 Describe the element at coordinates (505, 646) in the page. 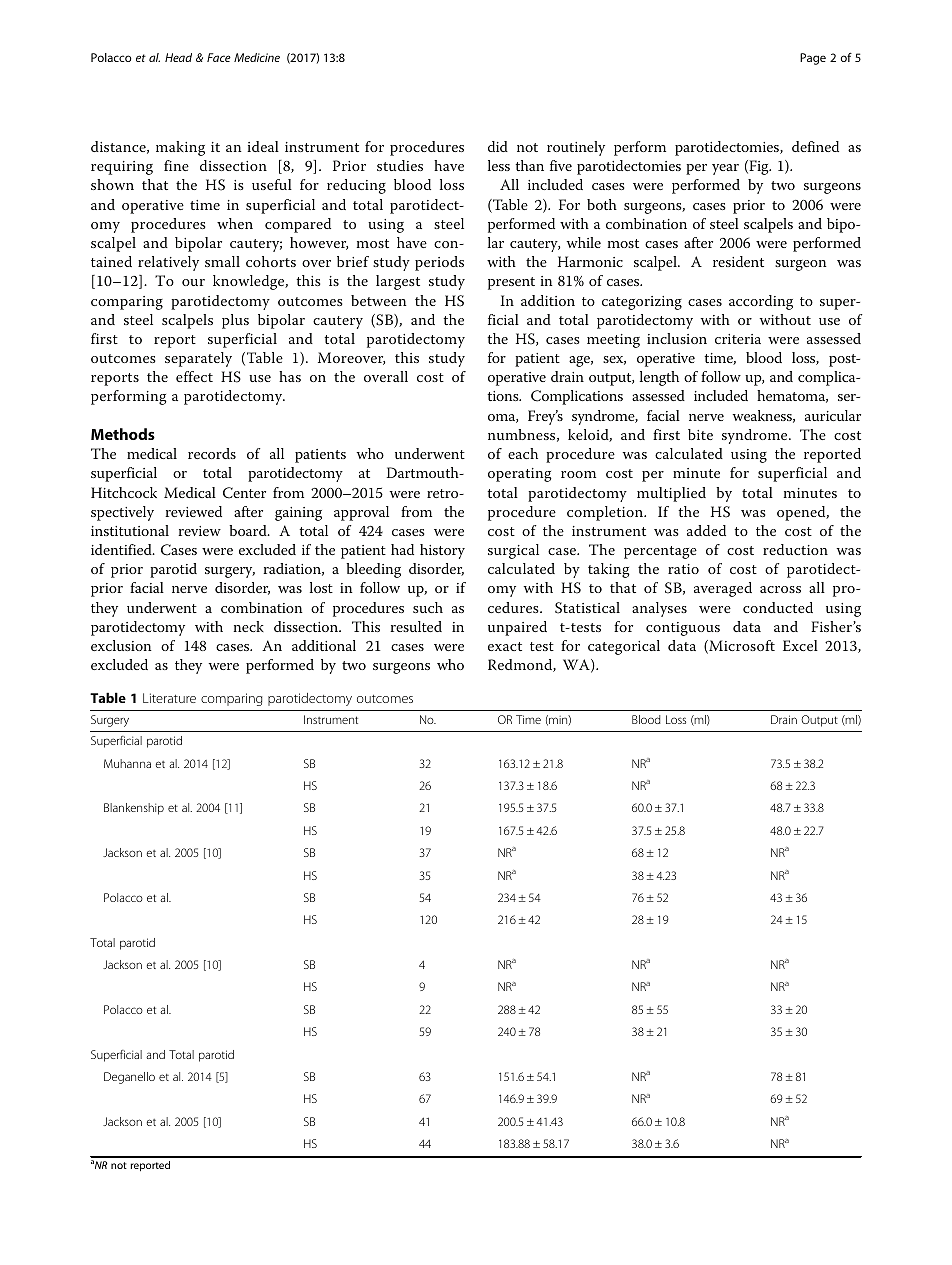

I see `exact` at that location.
